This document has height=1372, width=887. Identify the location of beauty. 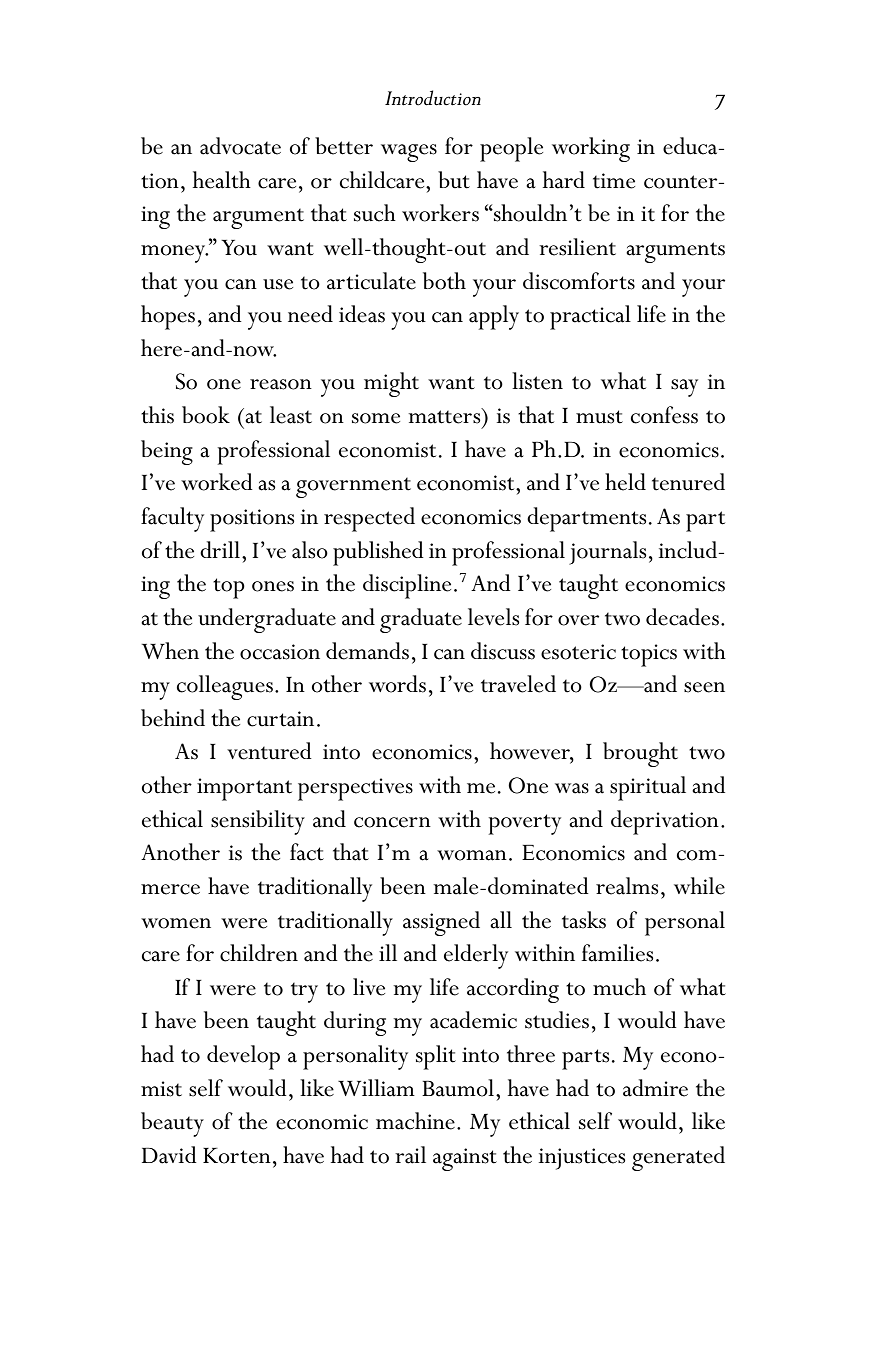
(172, 1124).
